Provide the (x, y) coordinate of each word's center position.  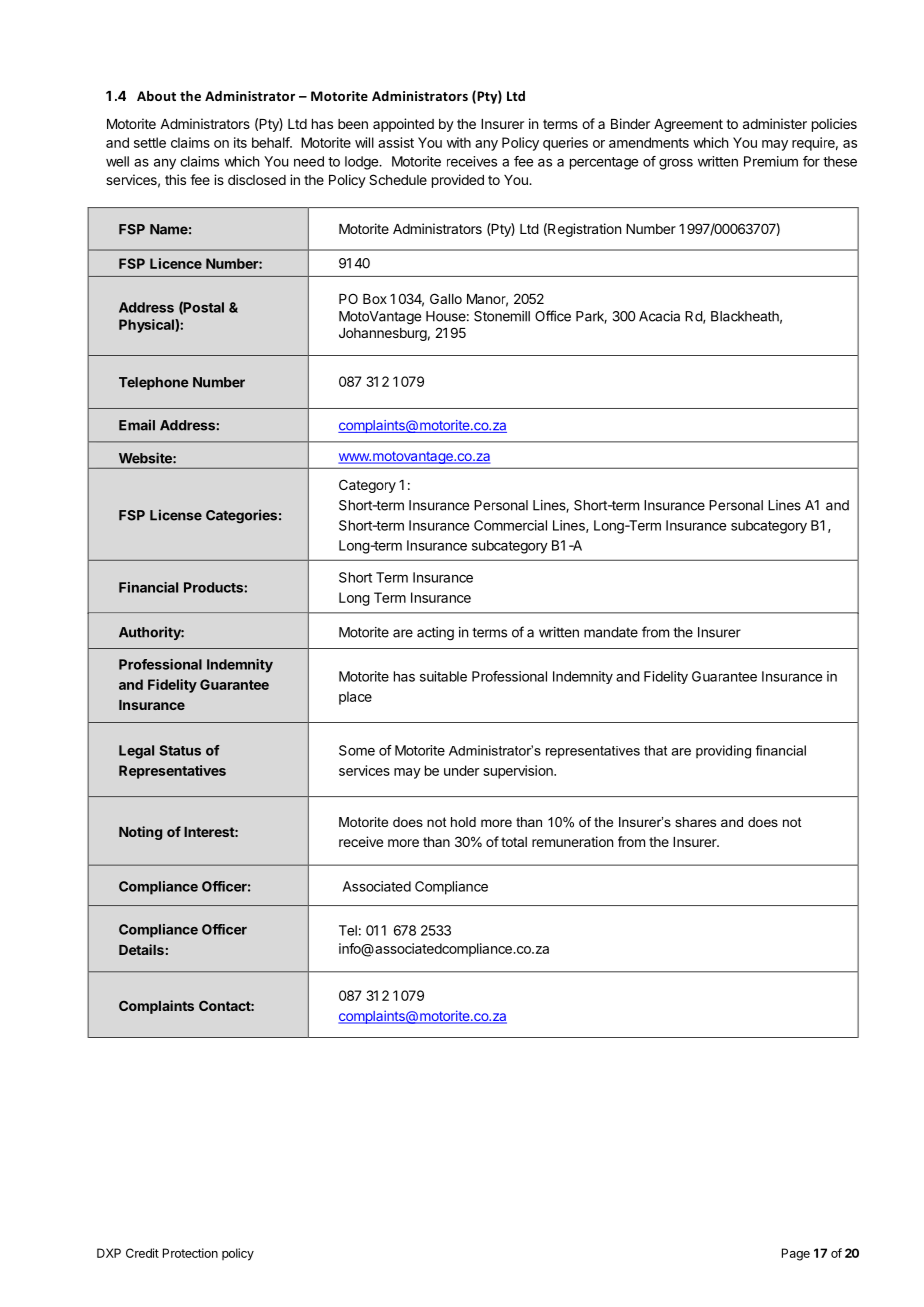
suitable (443, 676)
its (240, 142)
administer (775, 123)
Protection (190, 1253)
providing (723, 752)
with (459, 142)
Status (180, 750)
